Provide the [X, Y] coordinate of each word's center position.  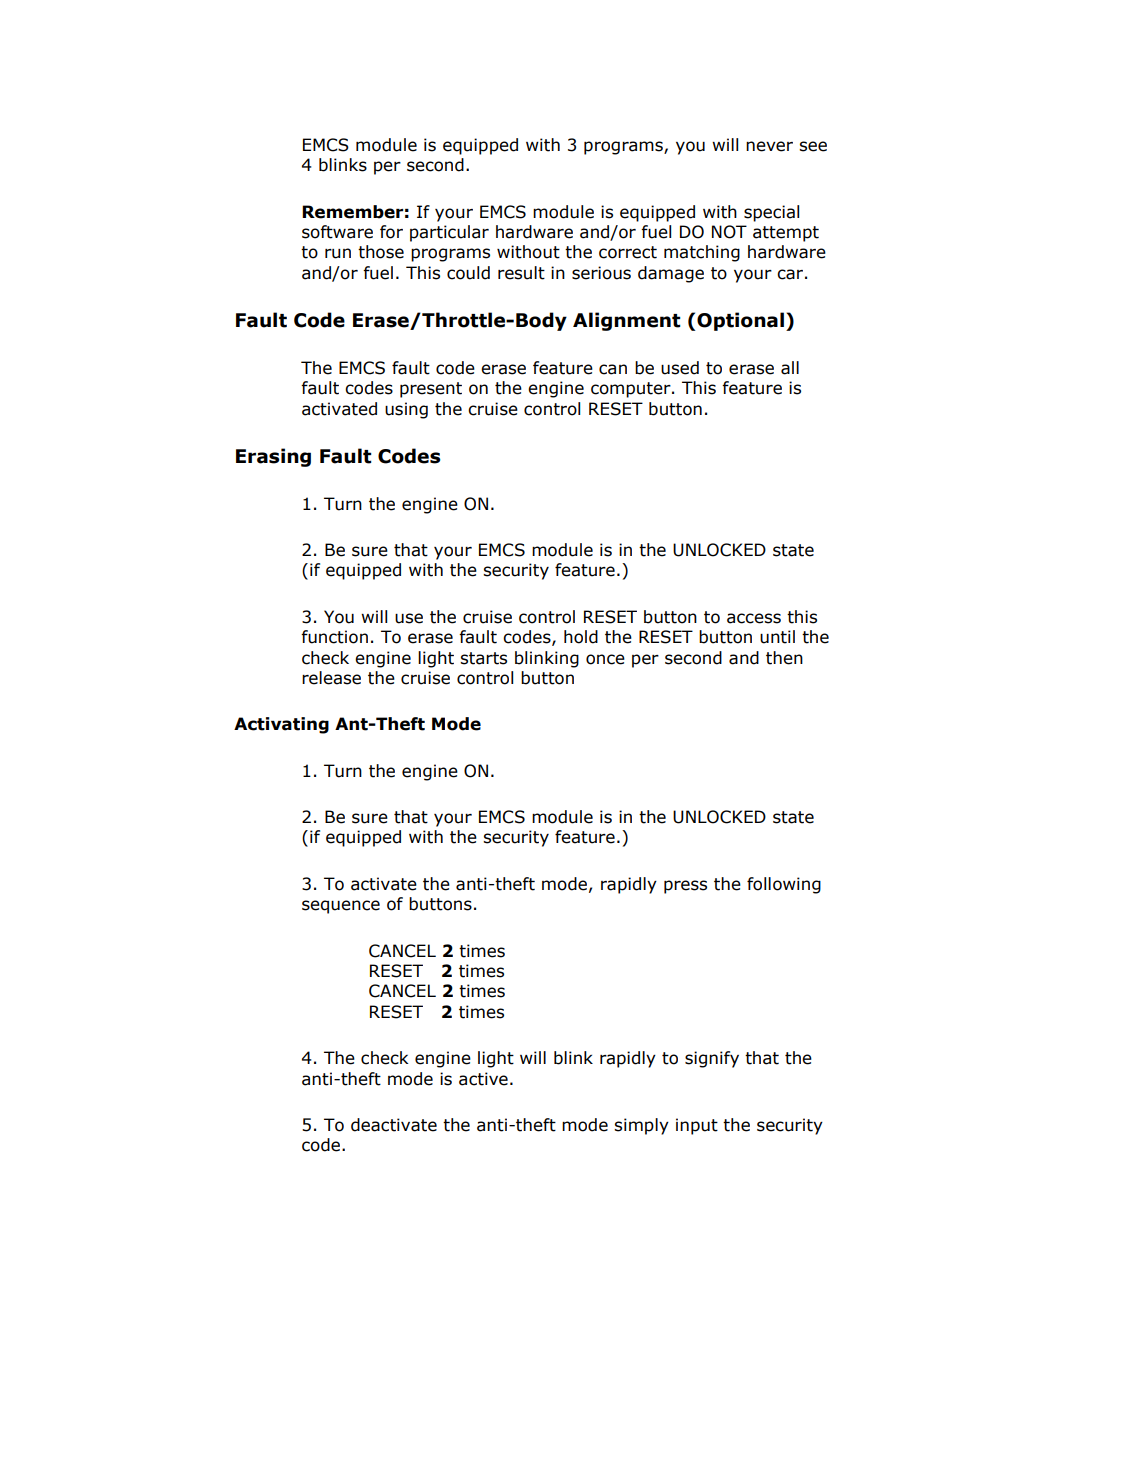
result [521, 273]
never [769, 146]
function [334, 637]
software [337, 232]
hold [581, 637]
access [754, 618]
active [483, 1079]
